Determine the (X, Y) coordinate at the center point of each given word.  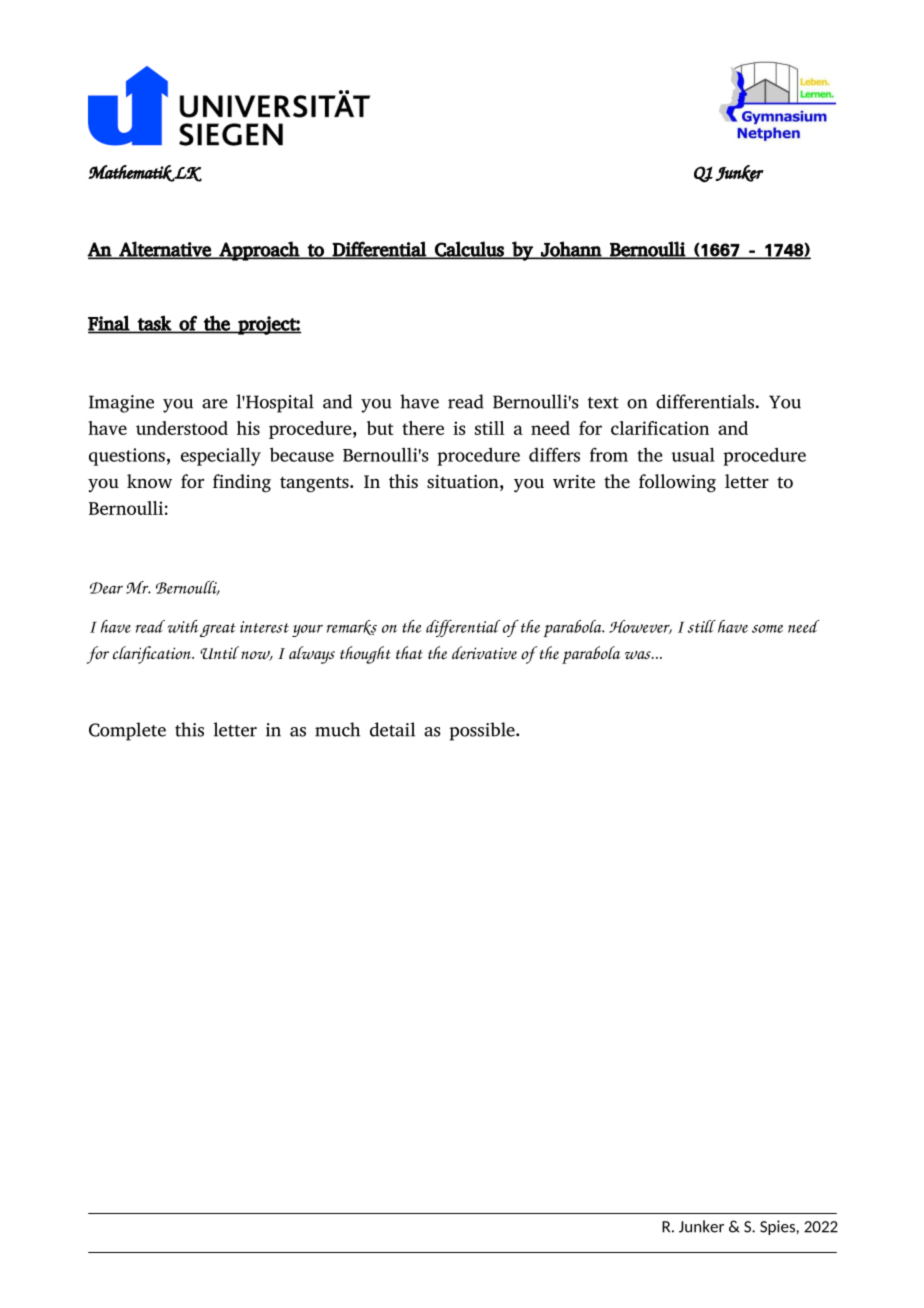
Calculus (469, 250)
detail (392, 729)
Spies (778, 1227)
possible (483, 731)
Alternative (165, 250)
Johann (571, 250)
